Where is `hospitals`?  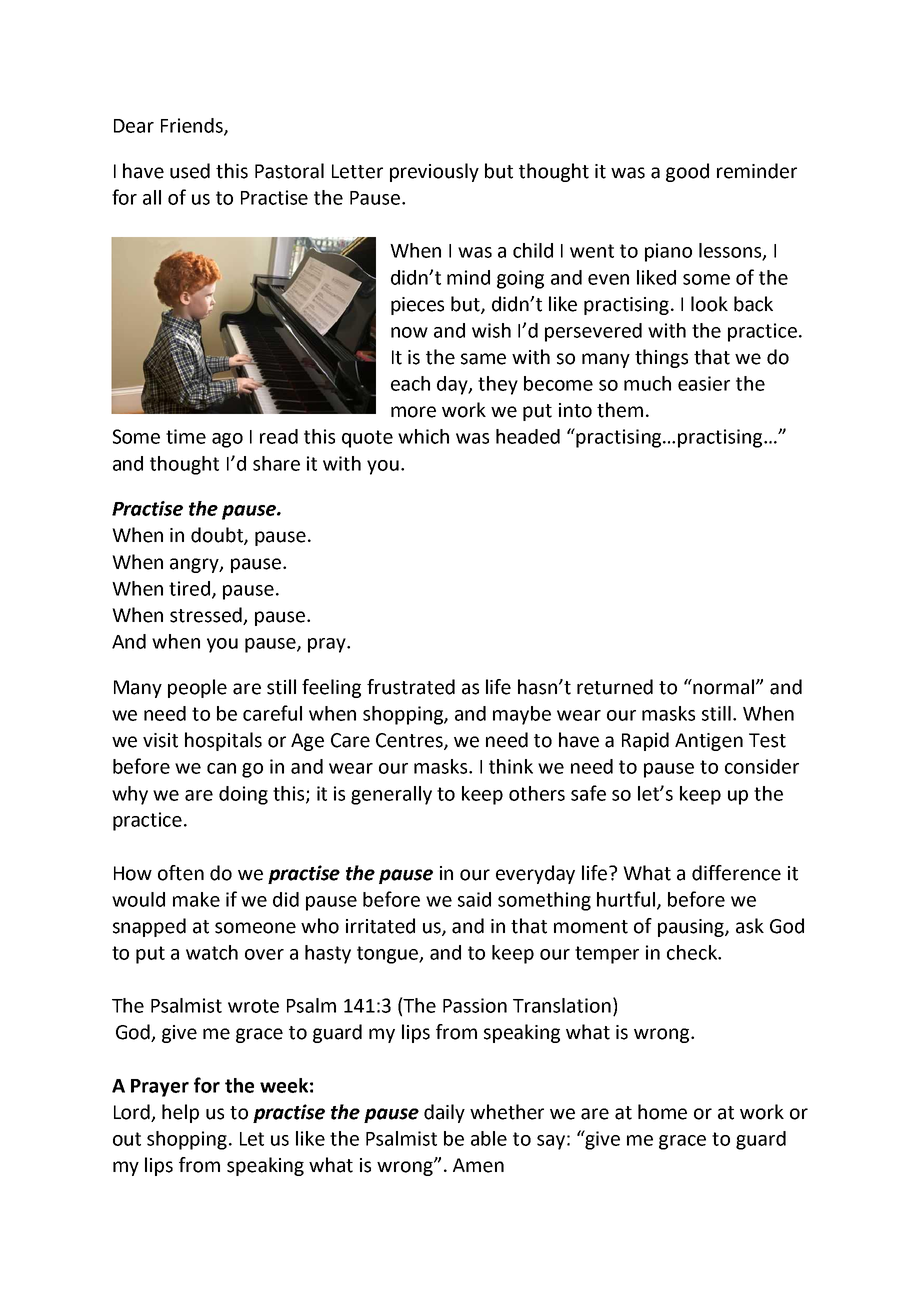 hospitals is located at coordinates (223, 741).
